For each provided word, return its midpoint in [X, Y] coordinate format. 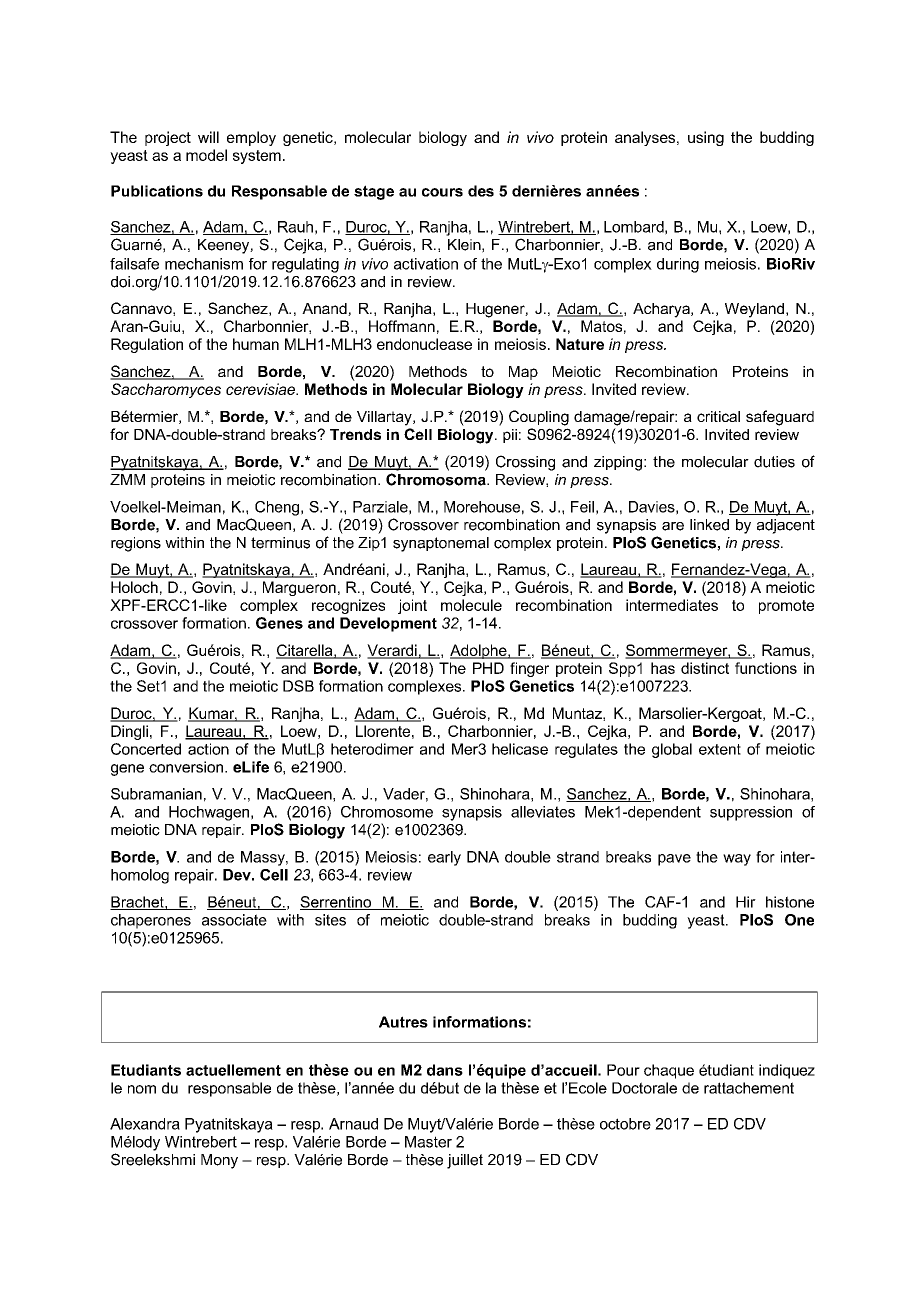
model [206, 155]
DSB [298, 686]
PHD [488, 668]
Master [428, 1142]
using [706, 138]
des [481, 191]
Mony [219, 1161]
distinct [705, 668]
